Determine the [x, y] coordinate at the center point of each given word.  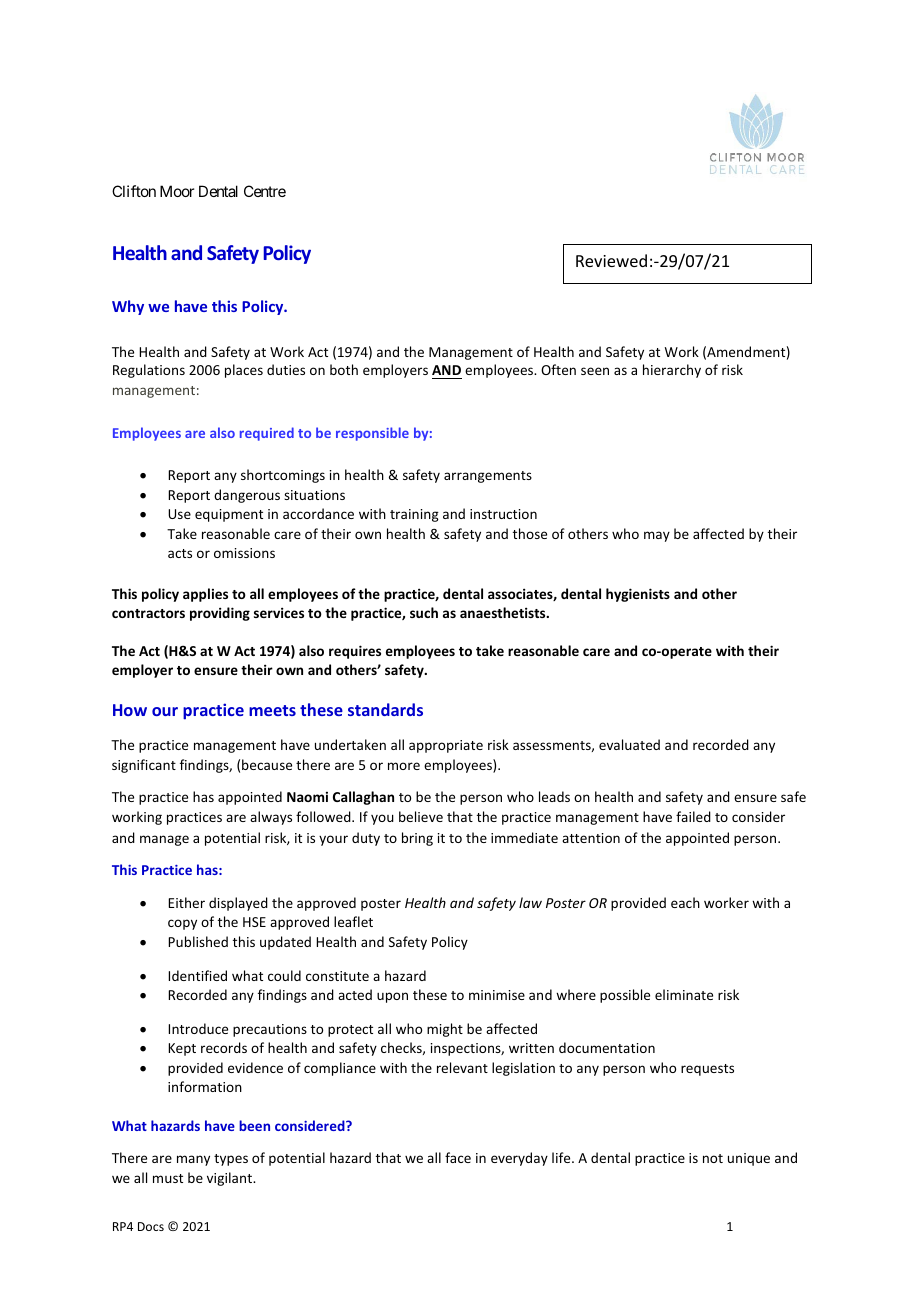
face [458, 1157]
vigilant [231, 1179]
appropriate [446, 746]
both [344, 369]
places [244, 371]
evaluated [629, 744]
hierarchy [672, 371]
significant [144, 766]
